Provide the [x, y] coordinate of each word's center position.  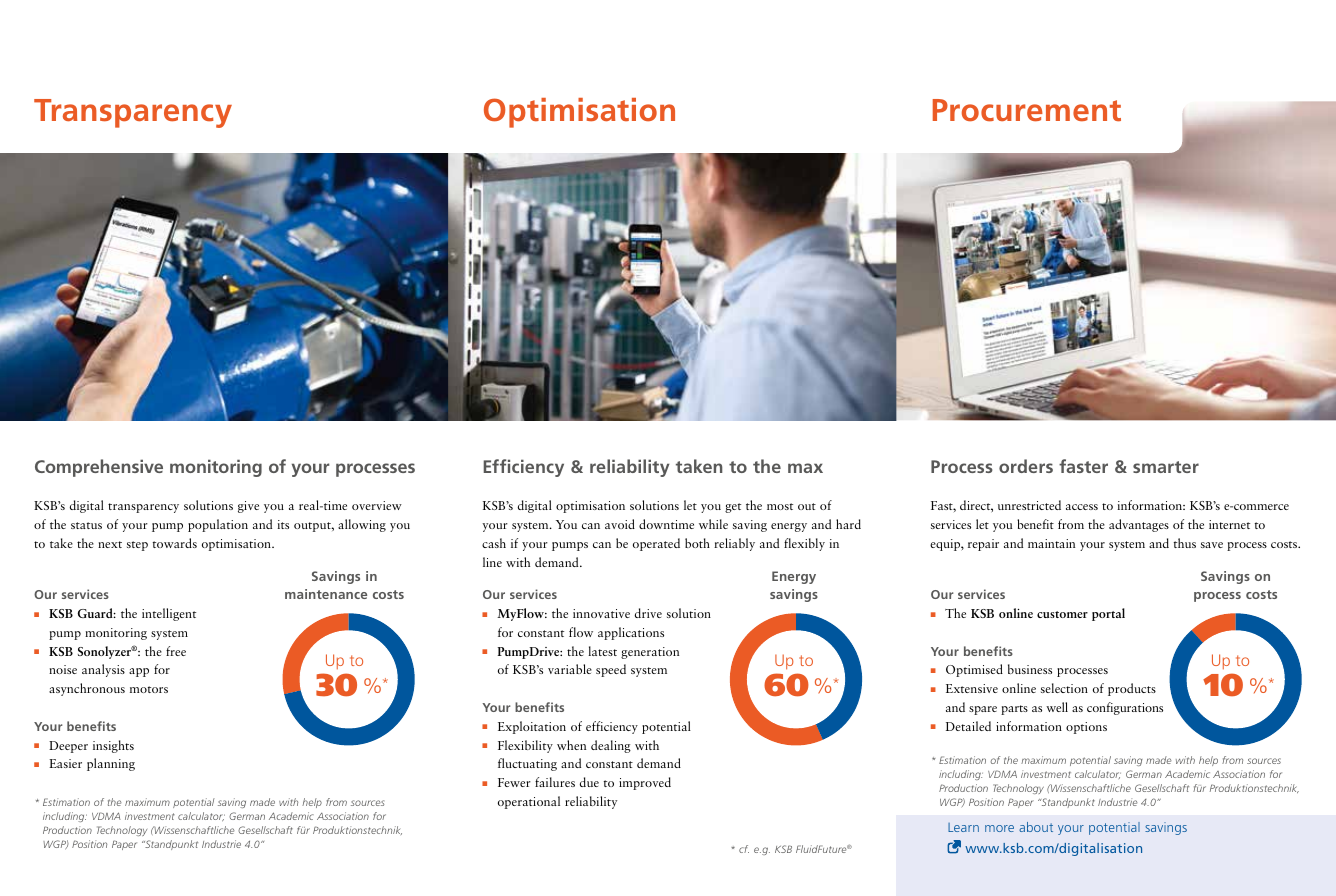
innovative [601, 613]
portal [1108, 614]
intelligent [169, 614]
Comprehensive [99, 468]
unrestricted [1029, 505]
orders [1026, 466]
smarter [1166, 467]
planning [111, 764]
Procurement [1027, 110]
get [733, 508]
